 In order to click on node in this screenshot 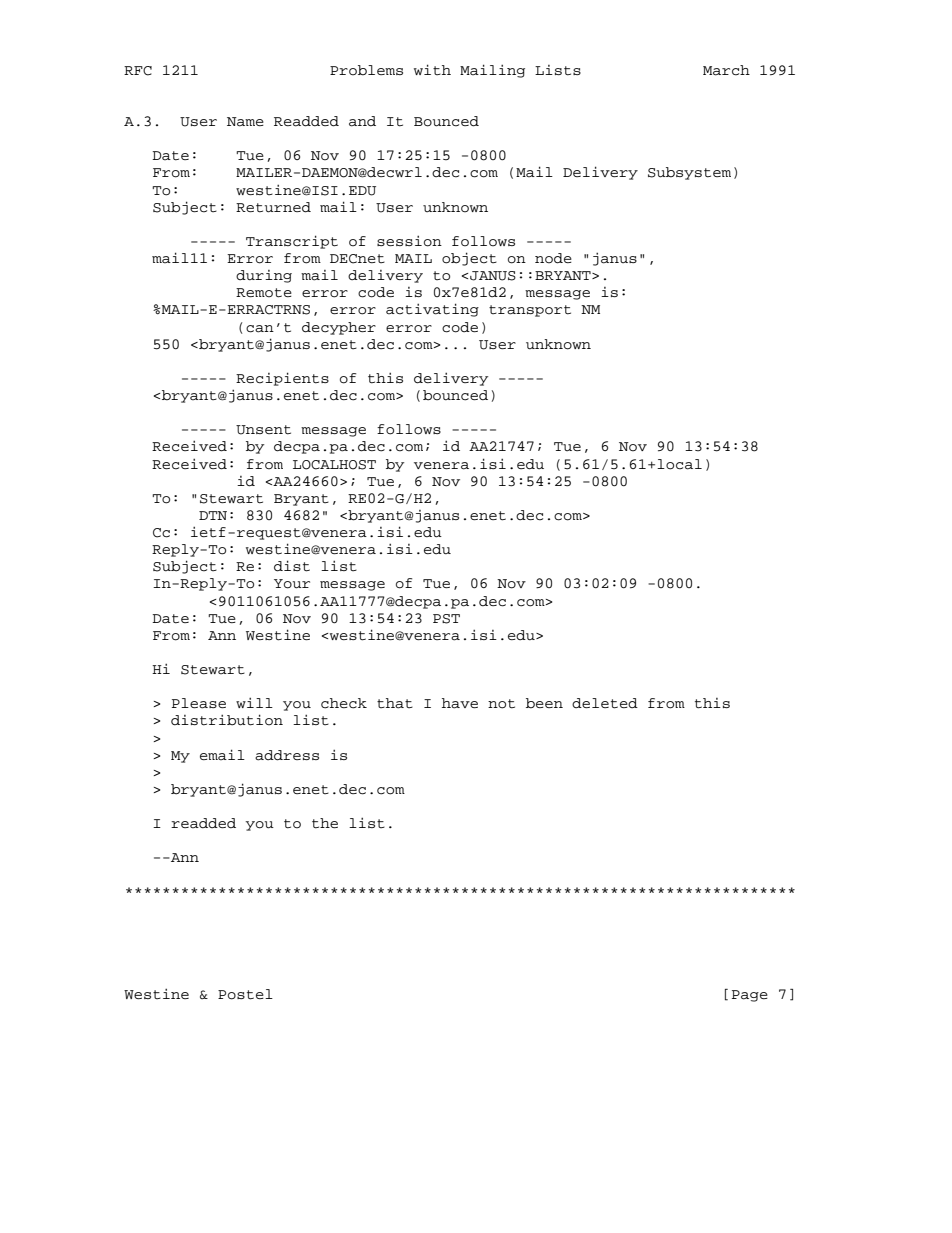, I will do `click(553, 258)`.
